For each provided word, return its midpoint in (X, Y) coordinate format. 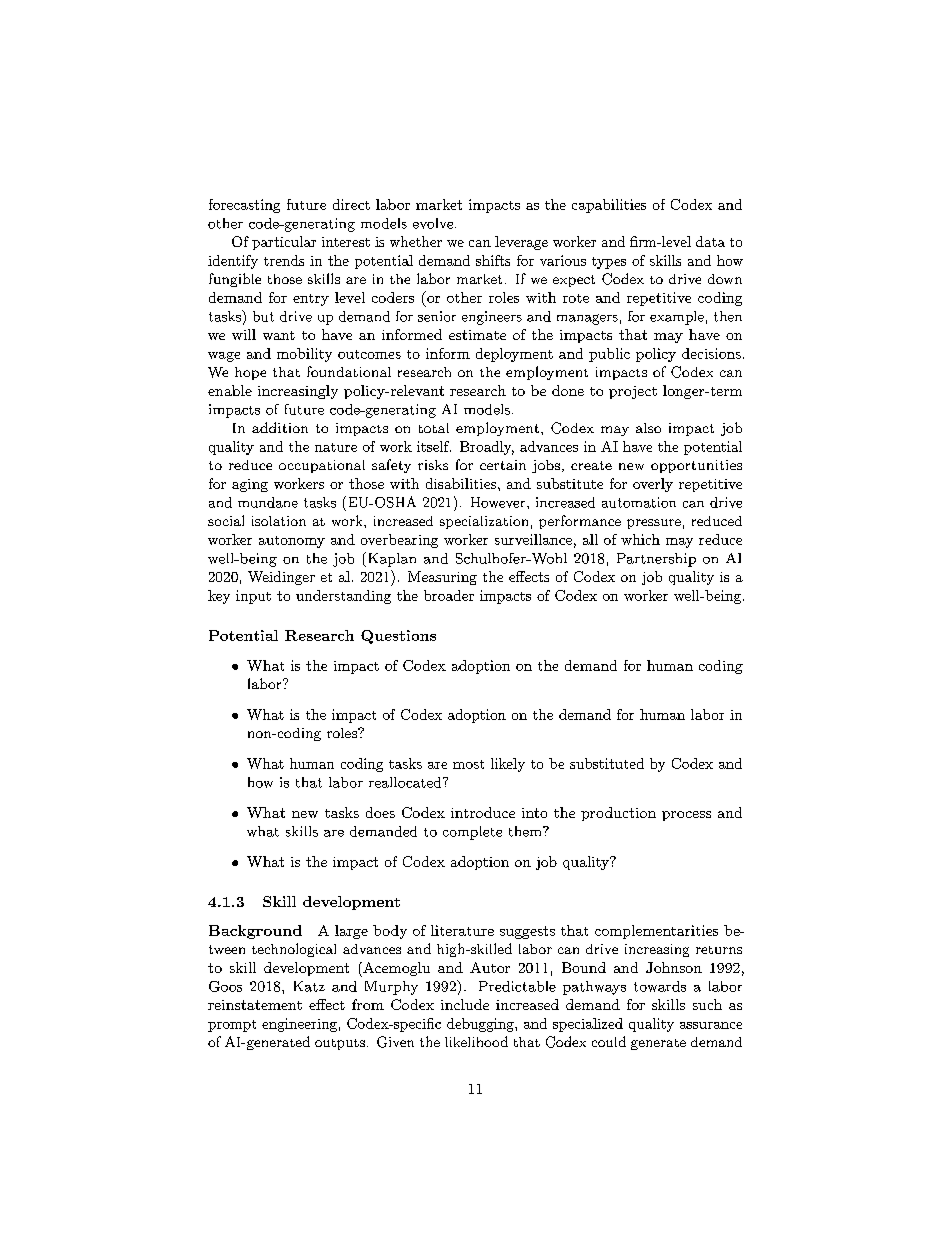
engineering (299, 1025)
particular (284, 243)
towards (660, 986)
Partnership (656, 560)
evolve (433, 223)
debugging (481, 1025)
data (710, 241)
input (253, 597)
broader (449, 595)
